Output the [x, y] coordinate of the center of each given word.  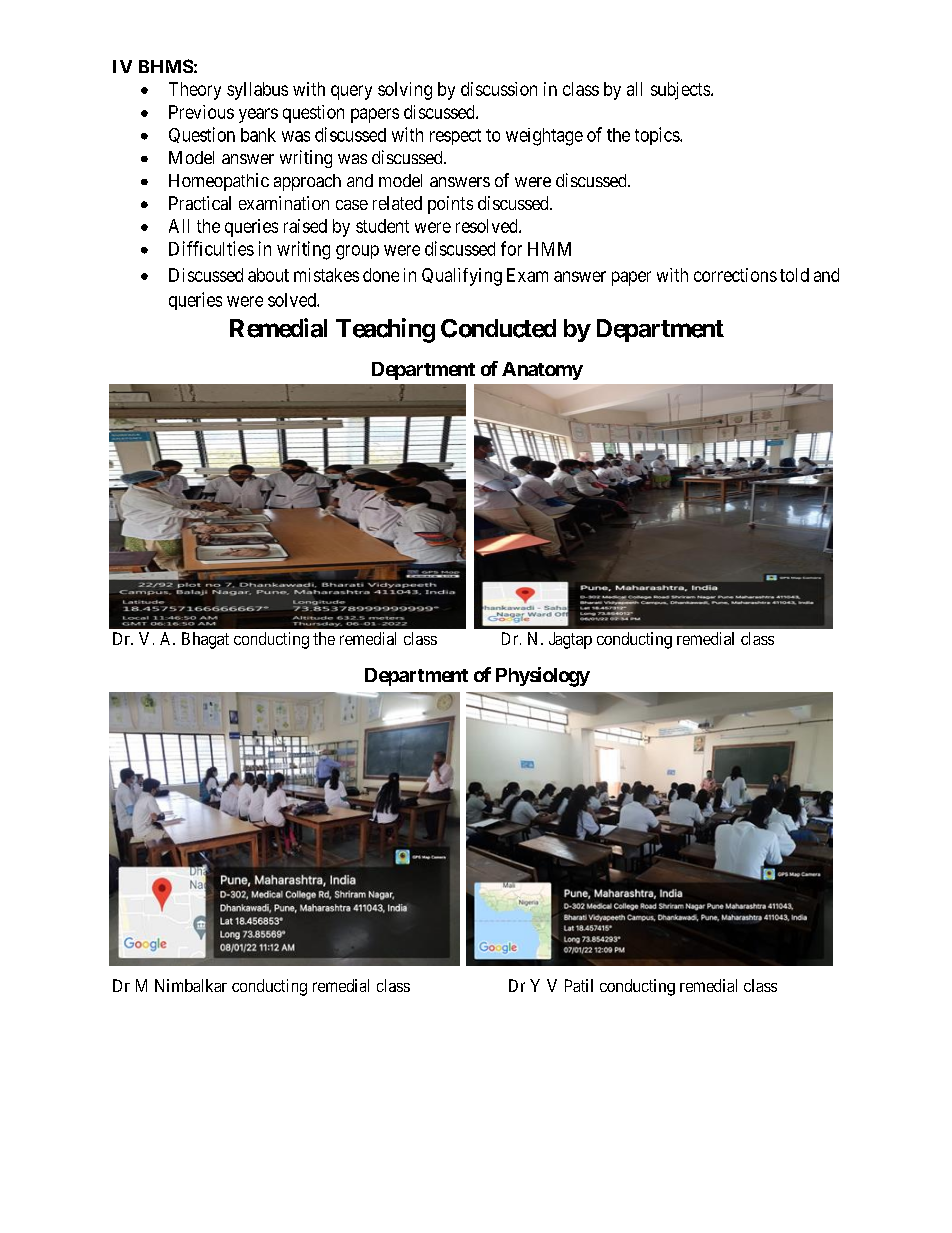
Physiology [543, 677]
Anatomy [542, 371]
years [258, 115]
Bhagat [205, 640]
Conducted [498, 328]
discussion [499, 89]
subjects [680, 91]
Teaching [385, 330]
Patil [579, 985]
